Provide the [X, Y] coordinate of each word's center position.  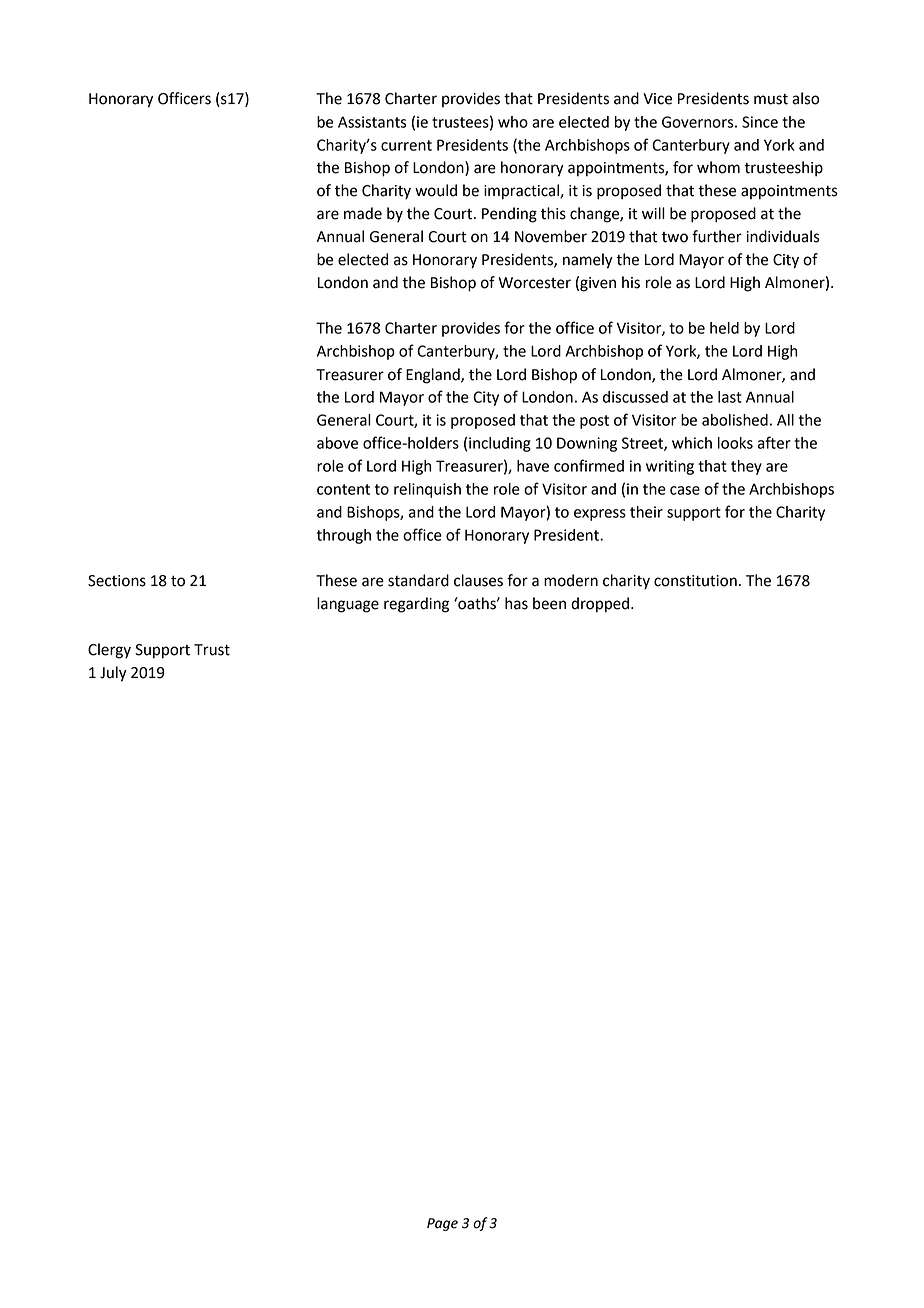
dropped [601, 605]
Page [442, 1224]
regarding [416, 605]
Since [760, 122]
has [516, 603]
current [406, 145]
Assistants [372, 122]
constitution [695, 581]
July [113, 674]
